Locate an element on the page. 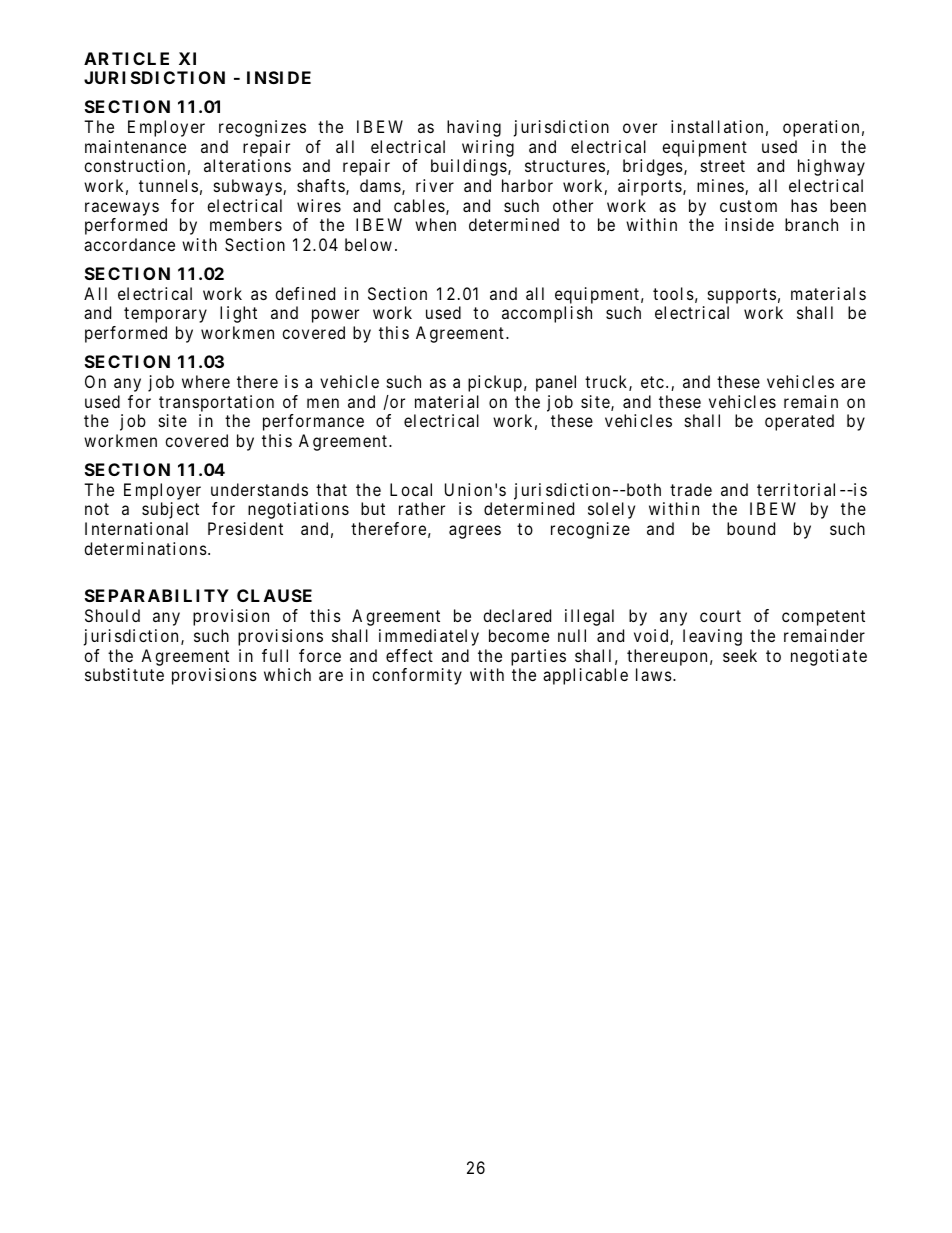  installation is located at coordinates (717, 126).
